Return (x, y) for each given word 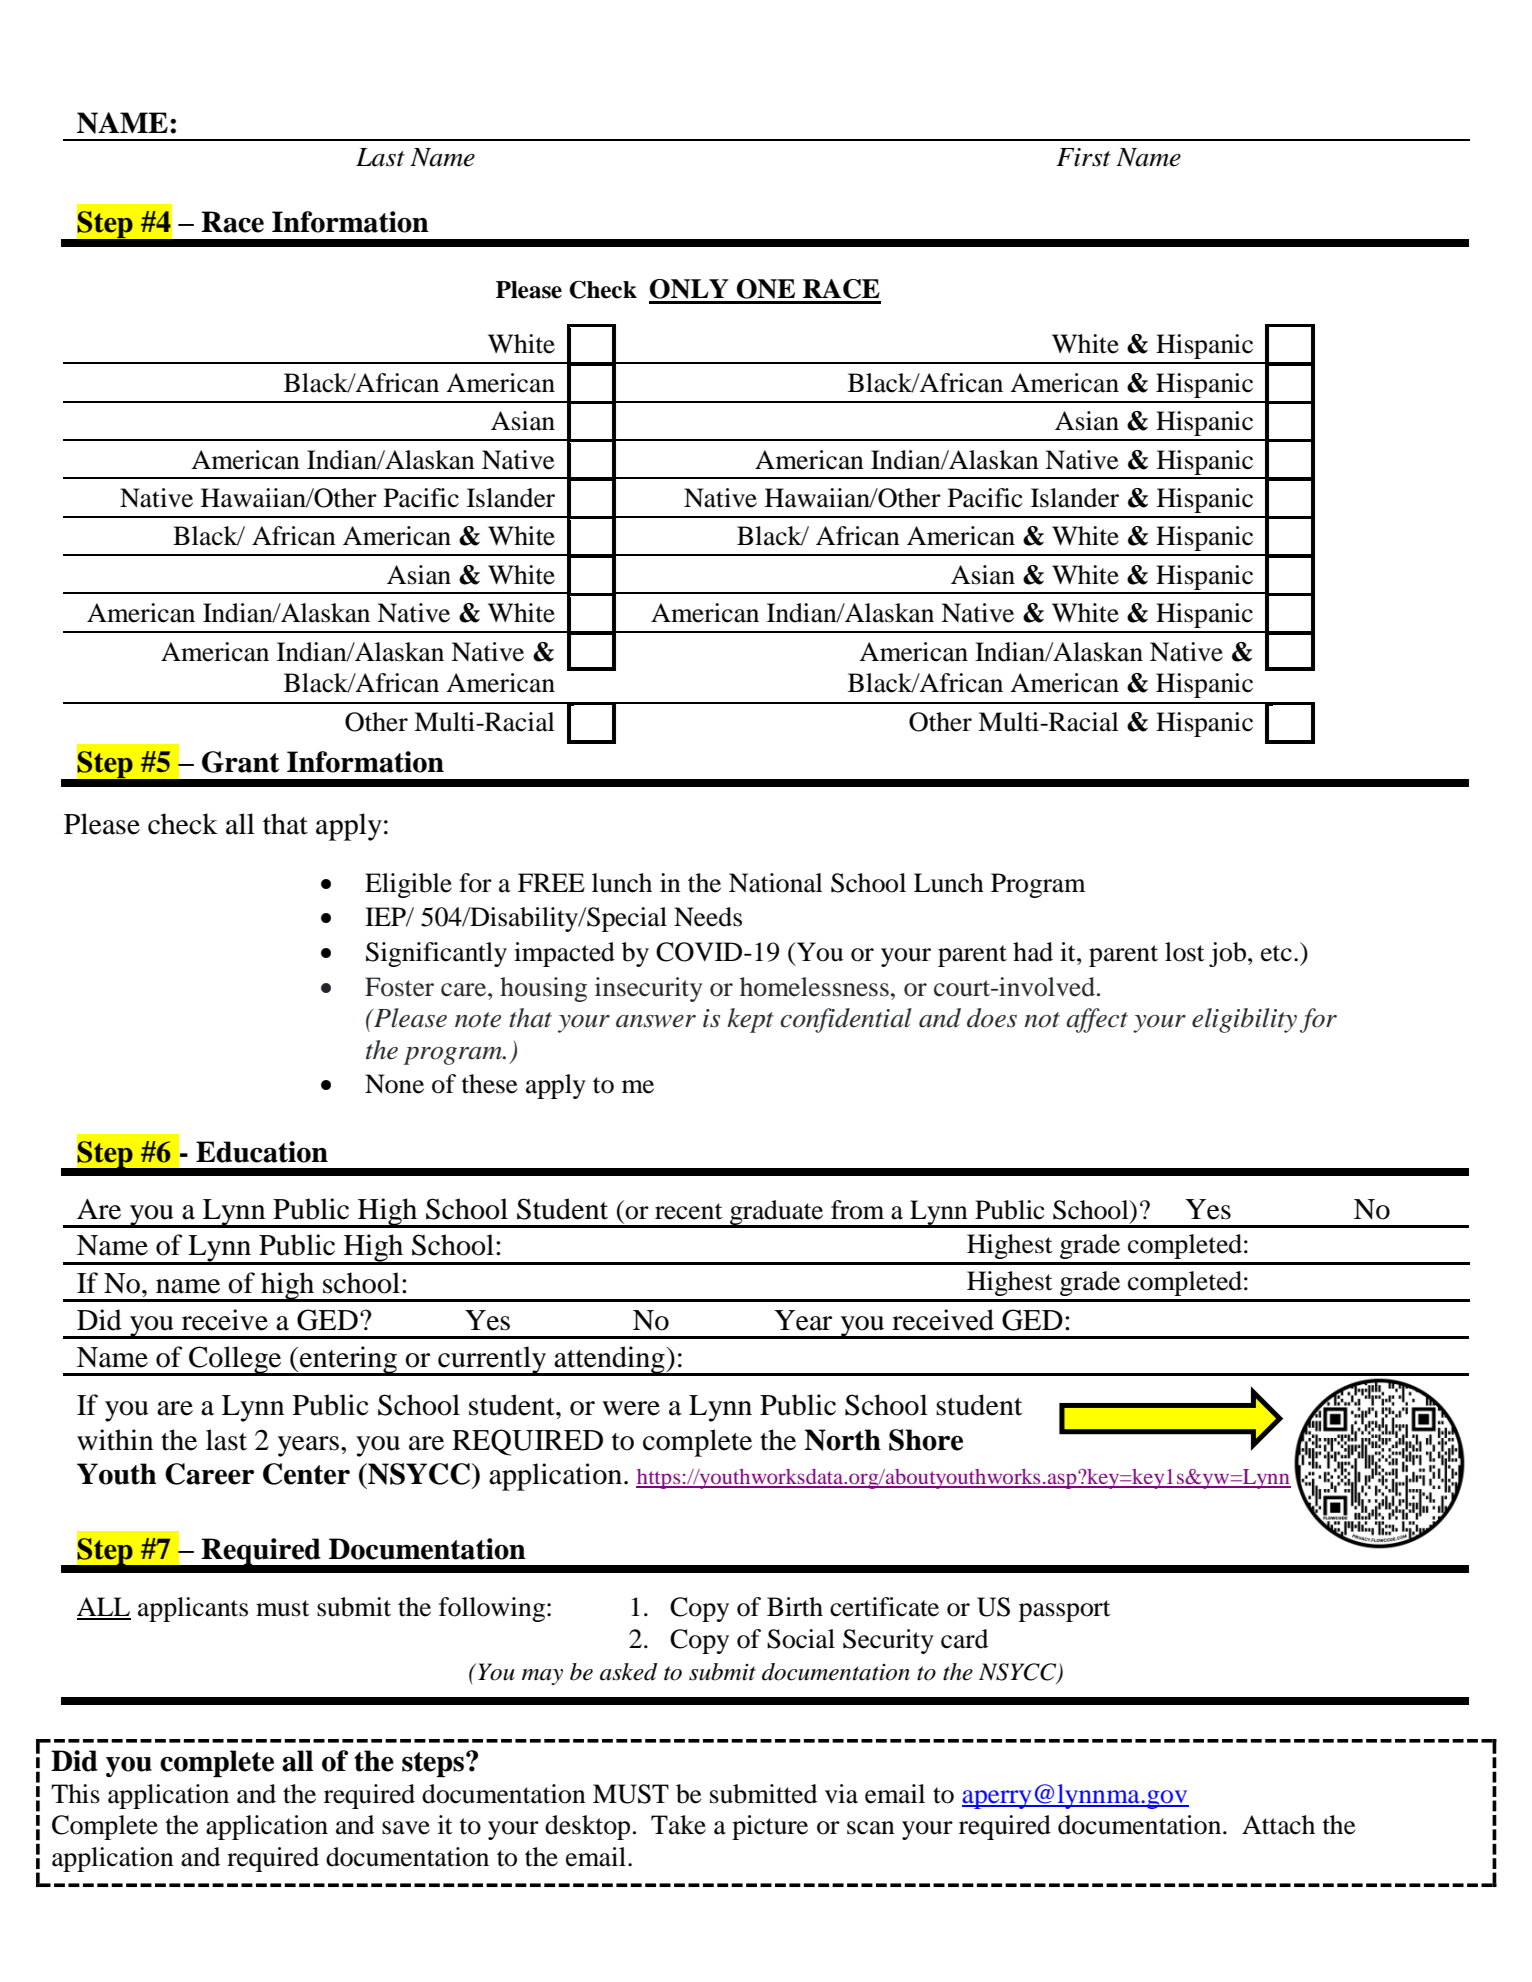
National (776, 883)
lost (1185, 952)
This (75, 1794)
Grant (240, 762)
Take (678, 1825)
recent (689, 1211)
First (1083, 157)
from (857, 1210)
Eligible (408, 885)
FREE (551, 882)
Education (262, 1152)
